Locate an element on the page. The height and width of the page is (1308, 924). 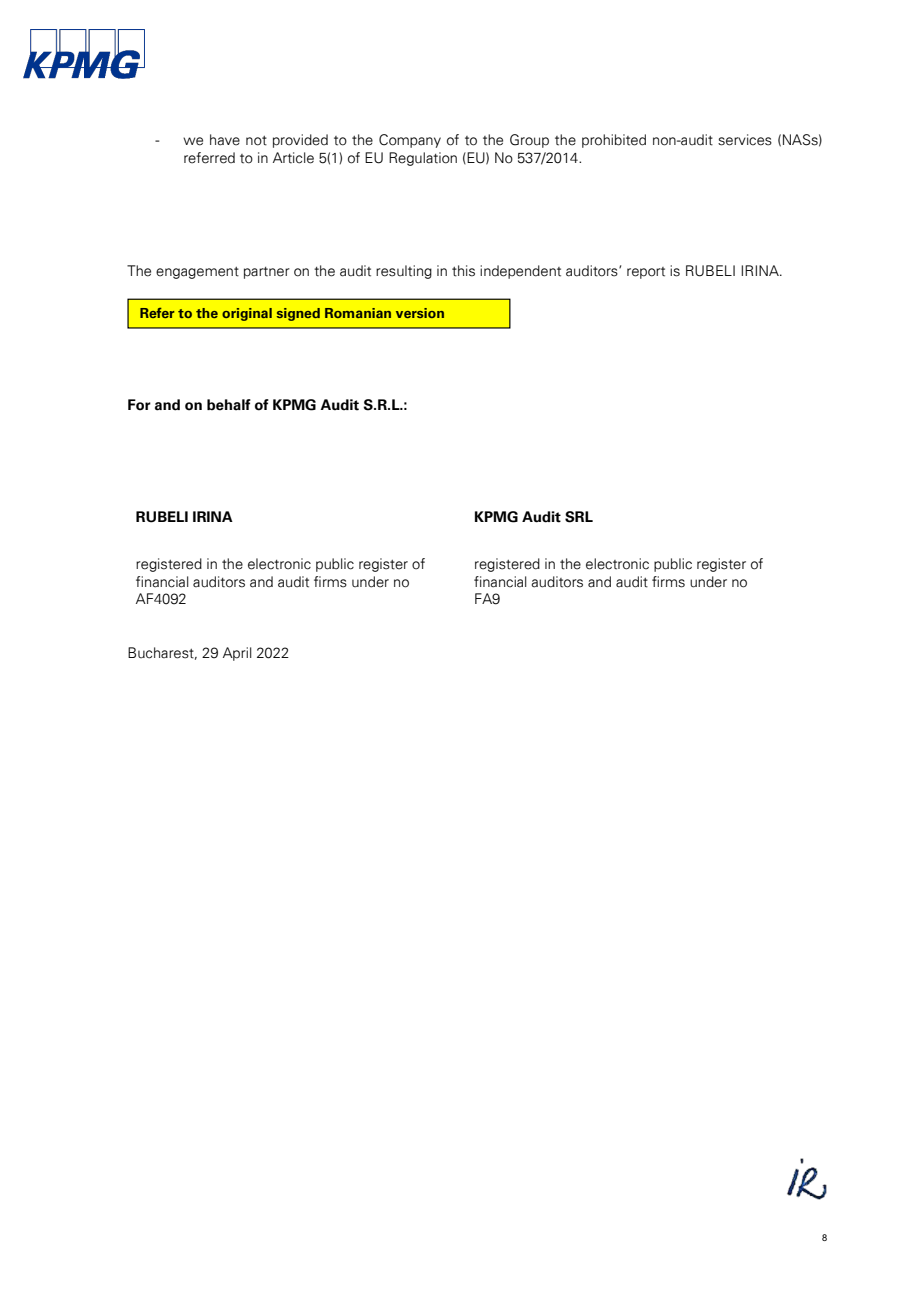
have is located at coordinates (225, 140).
